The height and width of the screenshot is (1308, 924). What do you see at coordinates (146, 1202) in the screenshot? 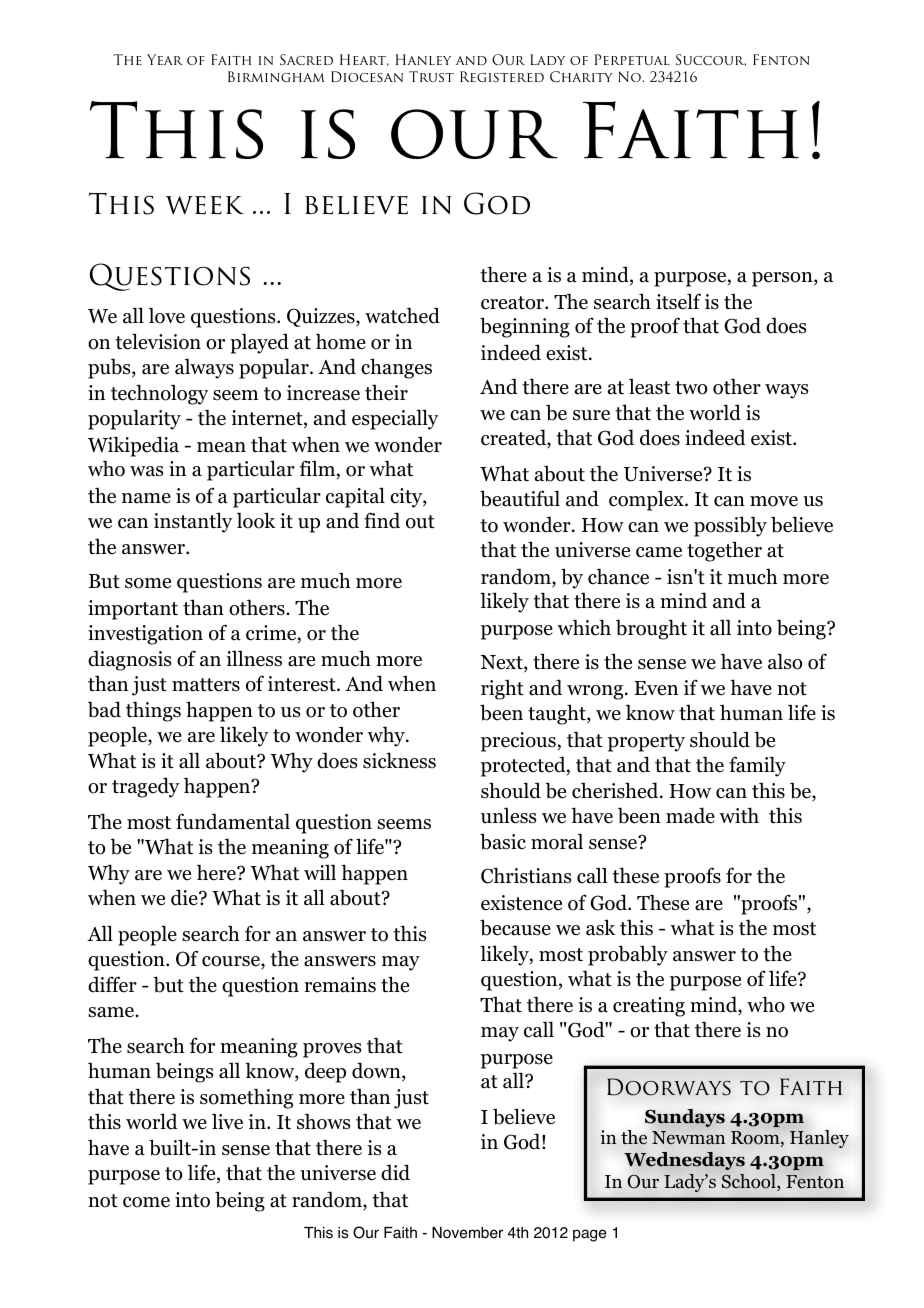
I see `come` at bounding box center [146, 1202].
